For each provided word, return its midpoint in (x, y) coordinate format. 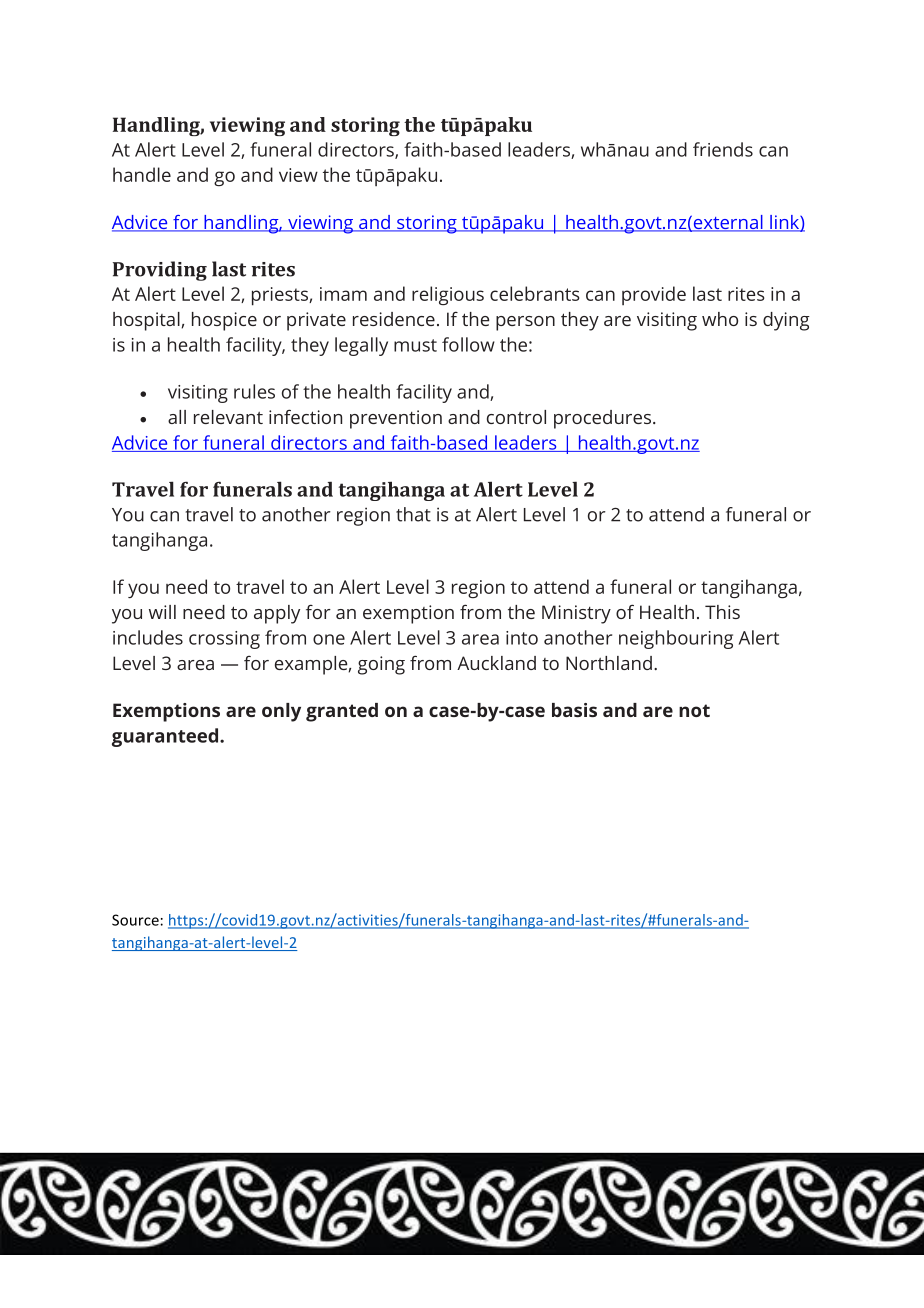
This (722, 612)
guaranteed (165, 737)
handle (142, 174)
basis (574, 710)
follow (468, 344)
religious (448, 295)
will (162, 612)
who (720, 319)
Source (135, 920)
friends (723, 149)
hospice (224, 321)
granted (342, 712)
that (413, 514)
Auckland (496, 663)
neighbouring (676, 639)
